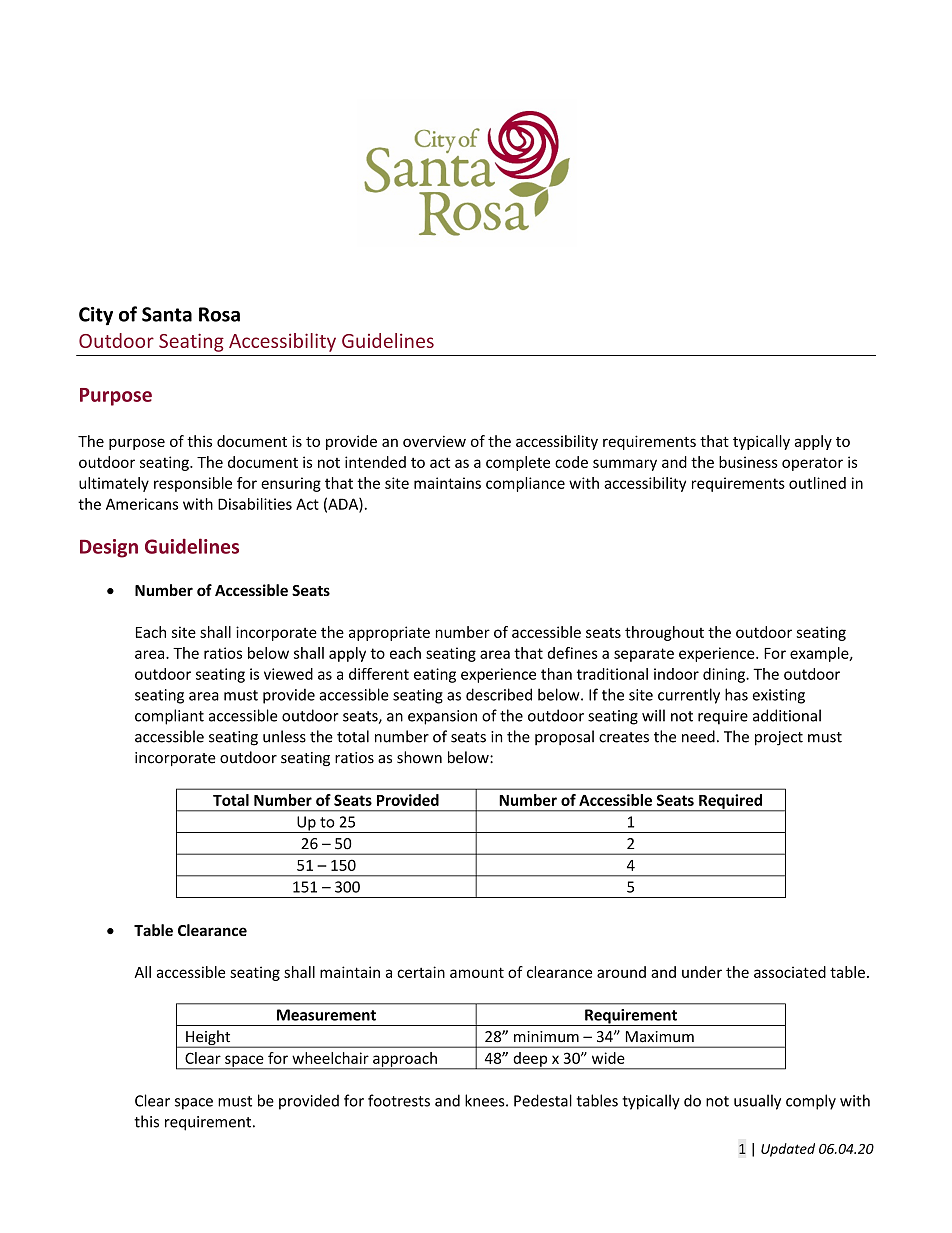 The image size is (952, 1233). I want to click on throughout, so click(664, 633).
